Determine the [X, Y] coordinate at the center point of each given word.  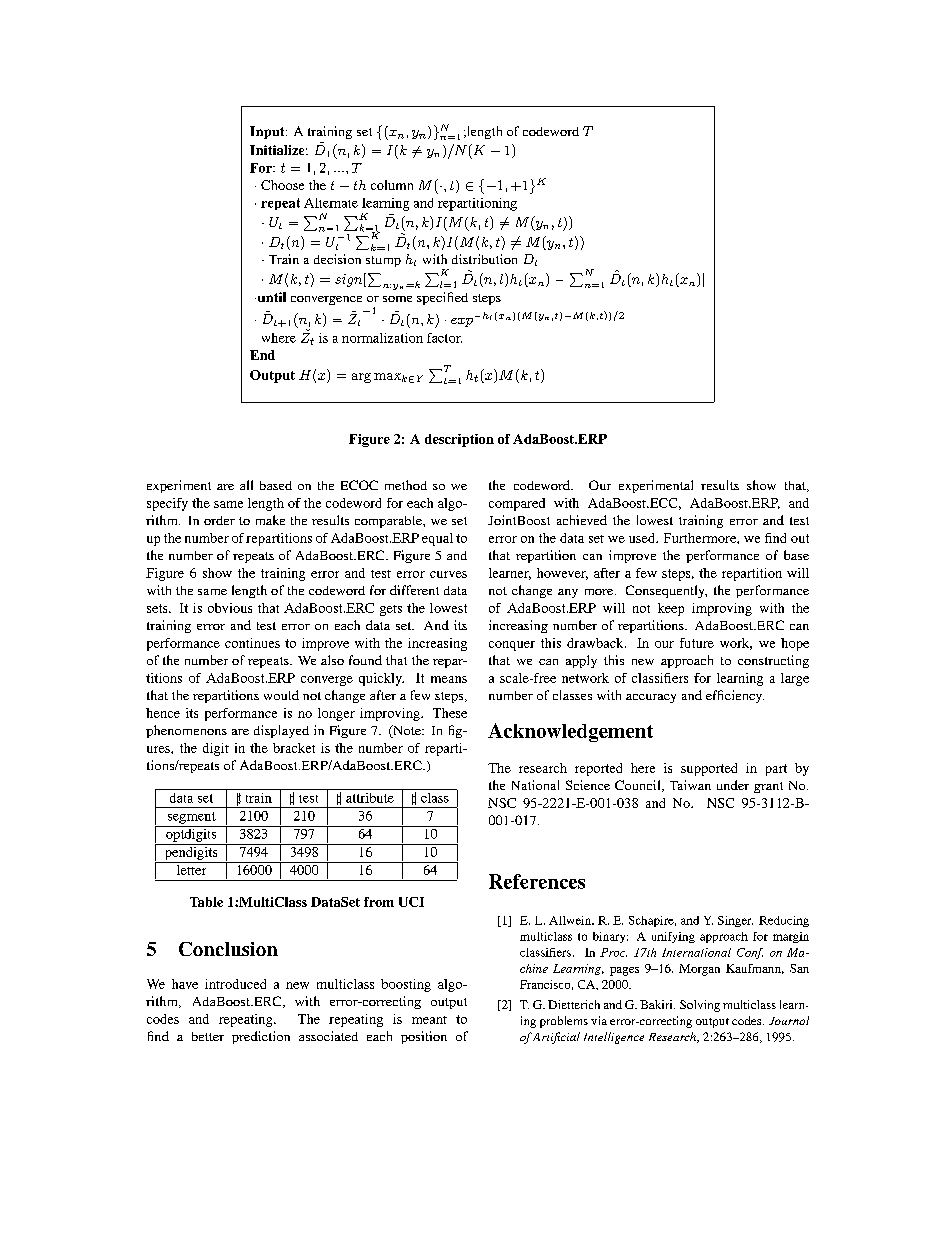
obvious [230, 608]
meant [429, 1020]
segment [192, 818]
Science [588, 785]
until [270, 297]
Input [268, 132]
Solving [700, 1006]
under [733, 785]
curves [448, 574]
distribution [484, 259]
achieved [582, 520]
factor [444, 338]
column [392, 185]
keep [671, 609]
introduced [235, 984]
